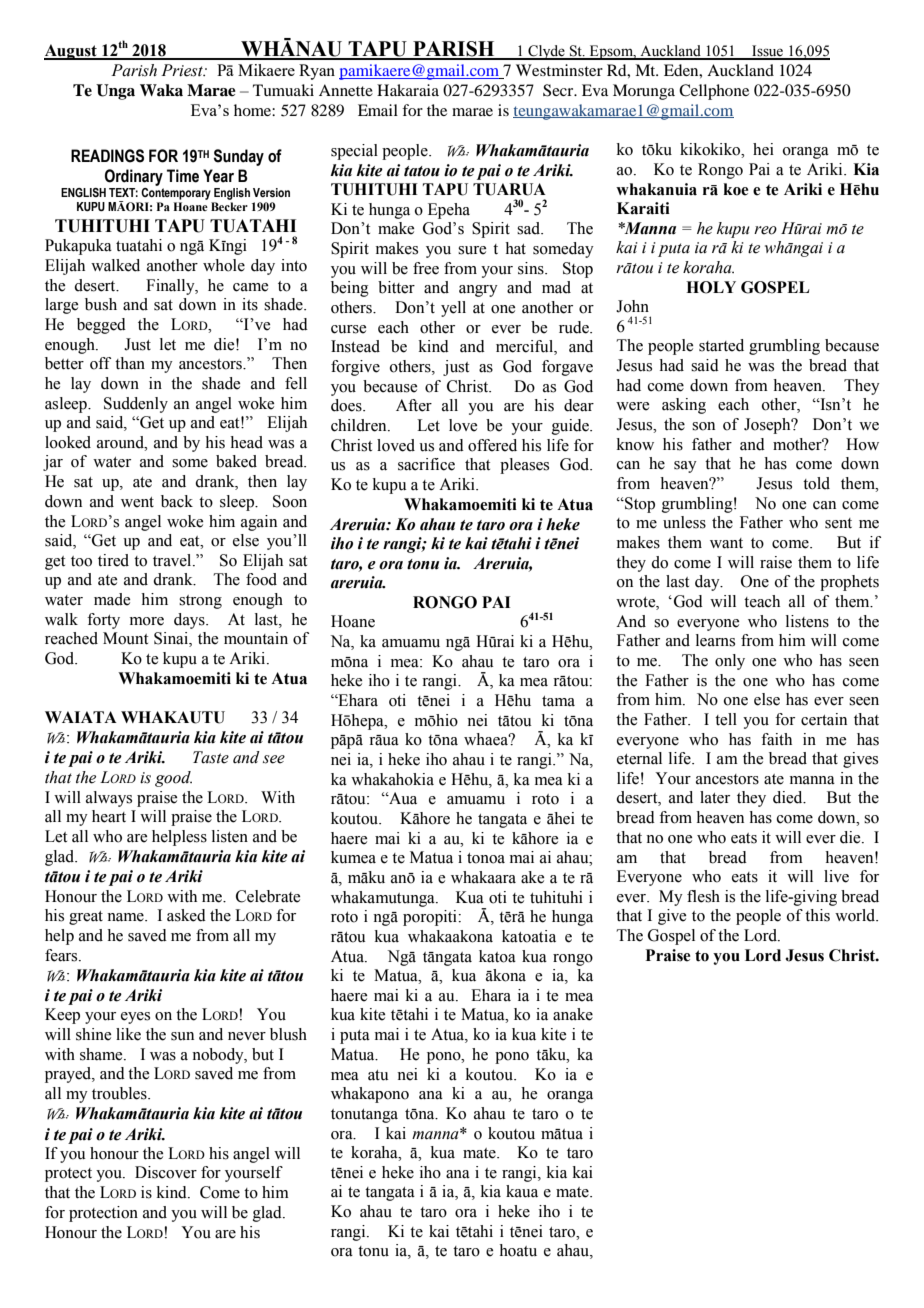  What do you see at coordinates (715, 640) in the document?
I see `learns` at bounding box center [715, 640].
